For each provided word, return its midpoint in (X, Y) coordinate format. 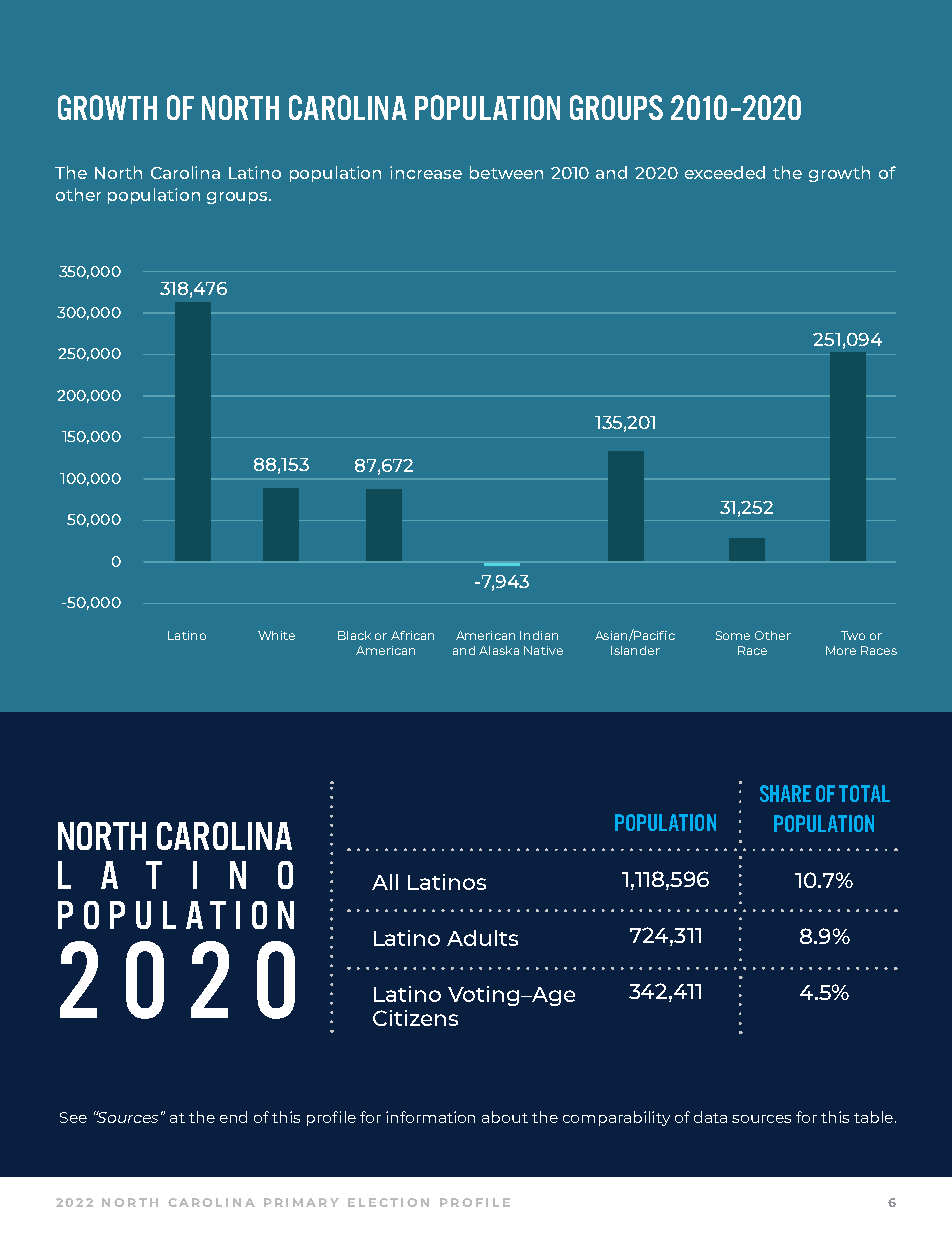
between (506, 172)
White (276, 635)
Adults (482, 938)
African (412, 635)
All (385, 882)
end (233, 1117)
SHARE (785, 793)
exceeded (725, 172)
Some (733, 635)
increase (426, 172)
